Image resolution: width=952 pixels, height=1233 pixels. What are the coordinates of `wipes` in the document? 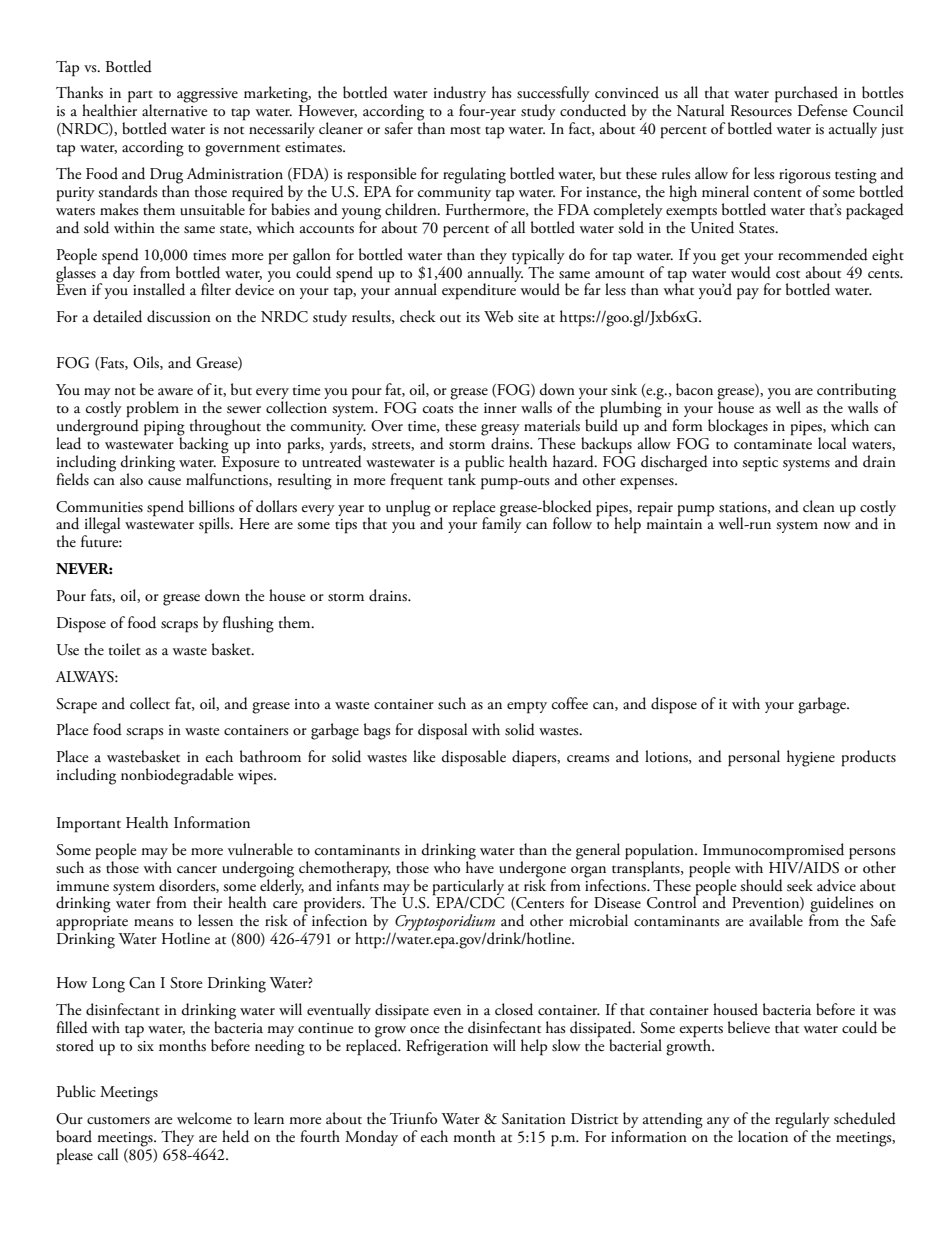 It's located at (256, 777).
